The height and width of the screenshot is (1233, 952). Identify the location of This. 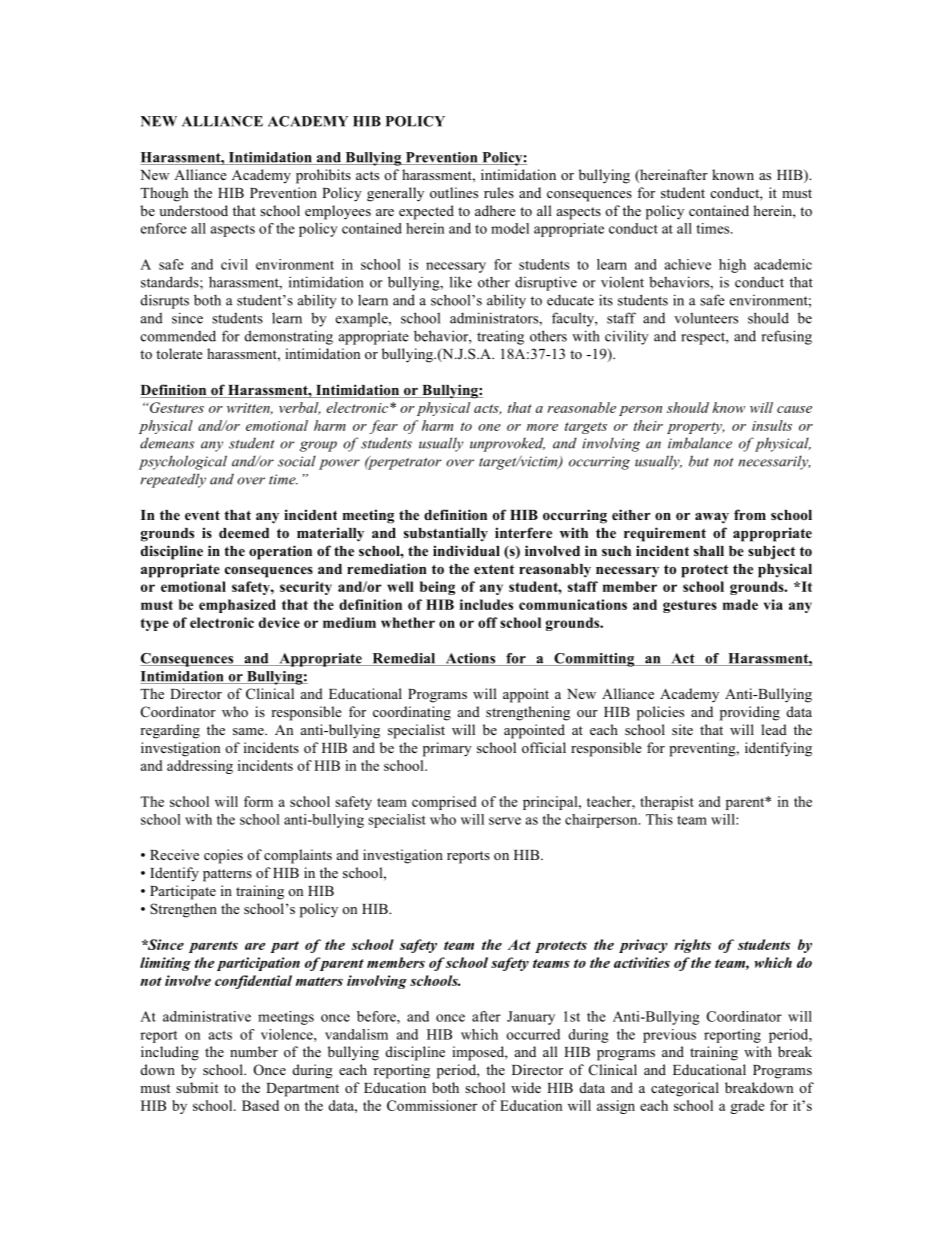
(659, 819).
